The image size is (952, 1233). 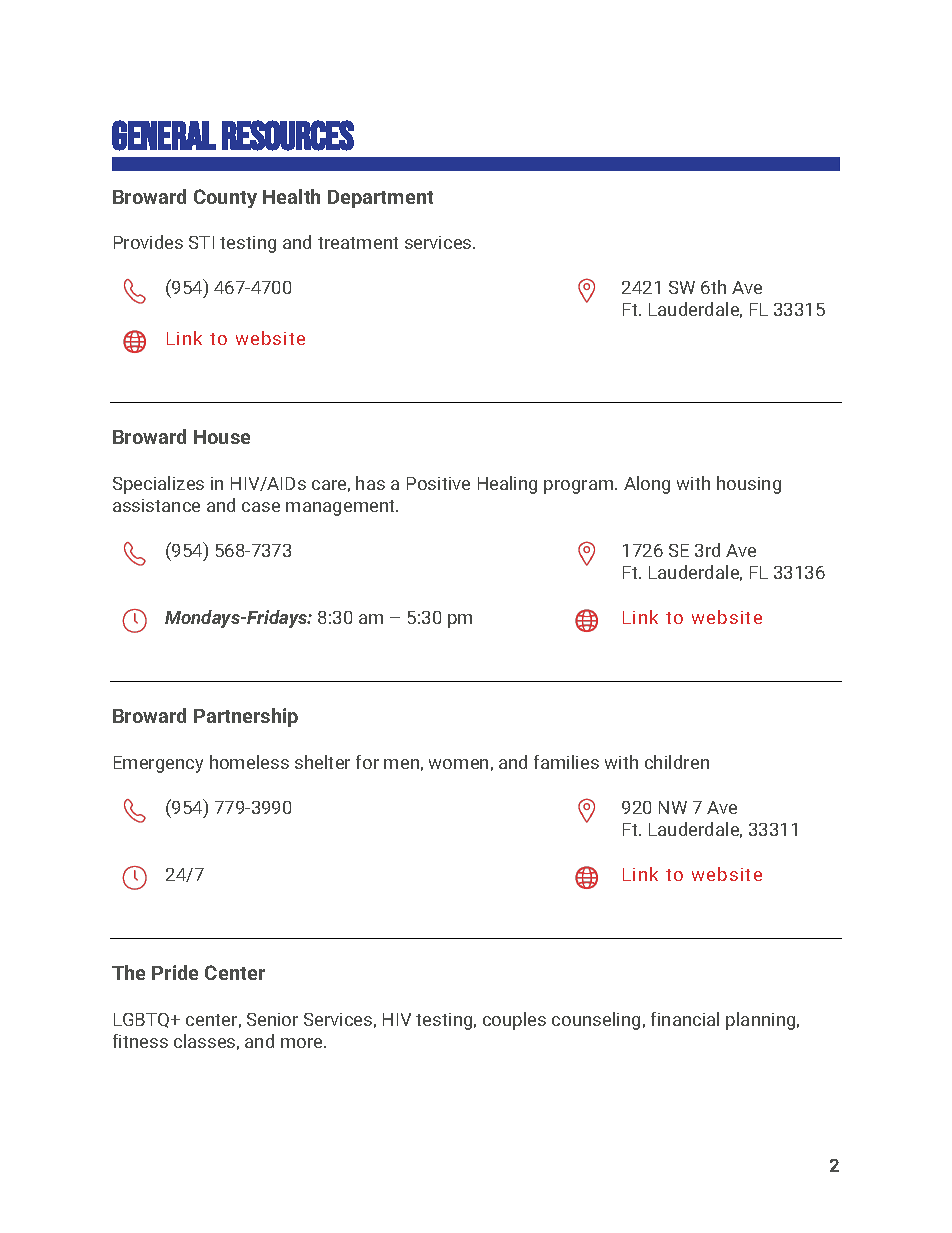 I want to click on housing, so click(x=749, y=485).
